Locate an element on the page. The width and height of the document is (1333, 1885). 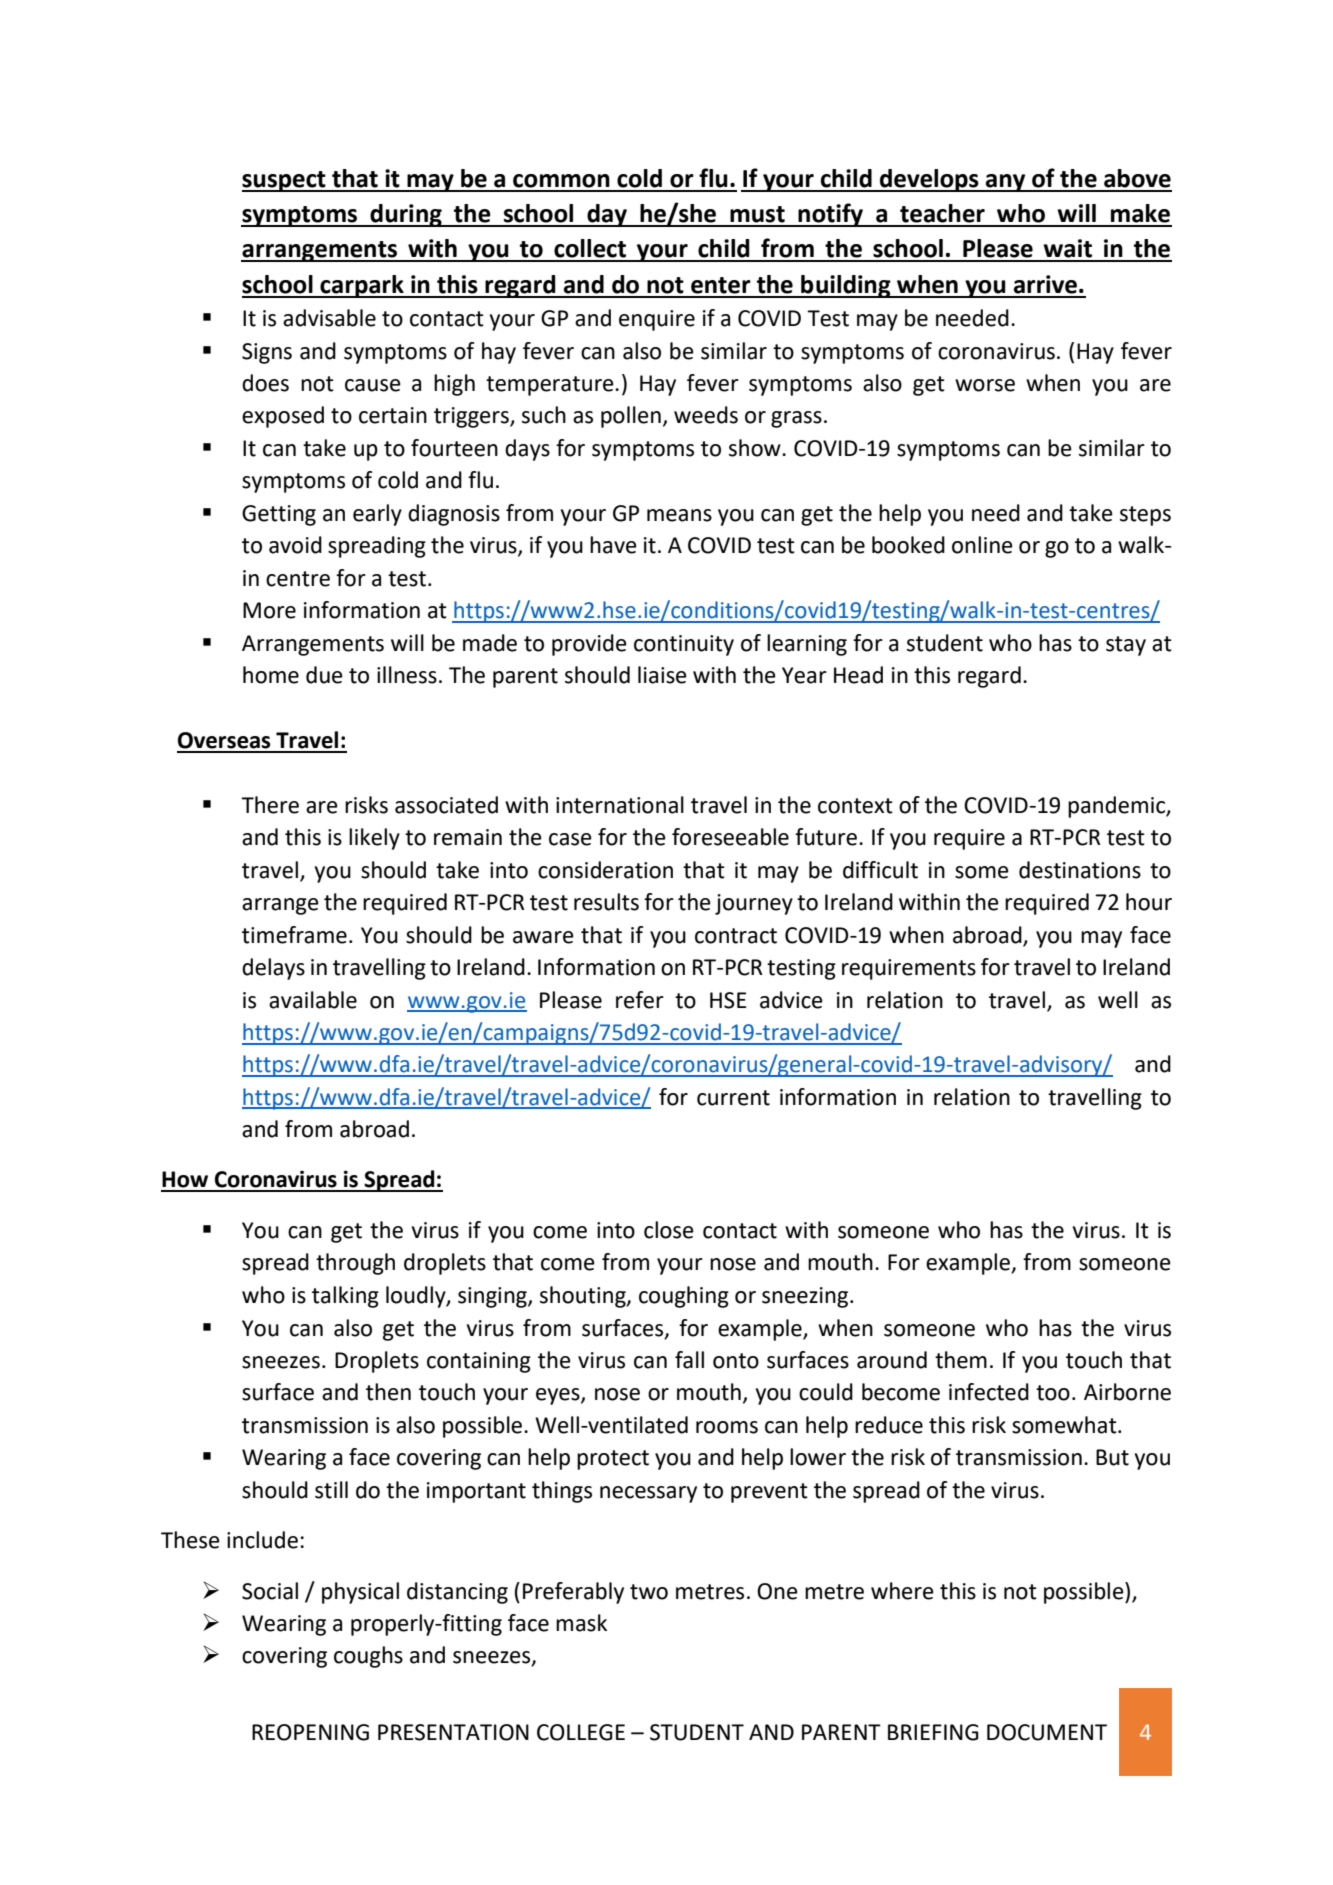
online is located at coordinates (982, 545).
